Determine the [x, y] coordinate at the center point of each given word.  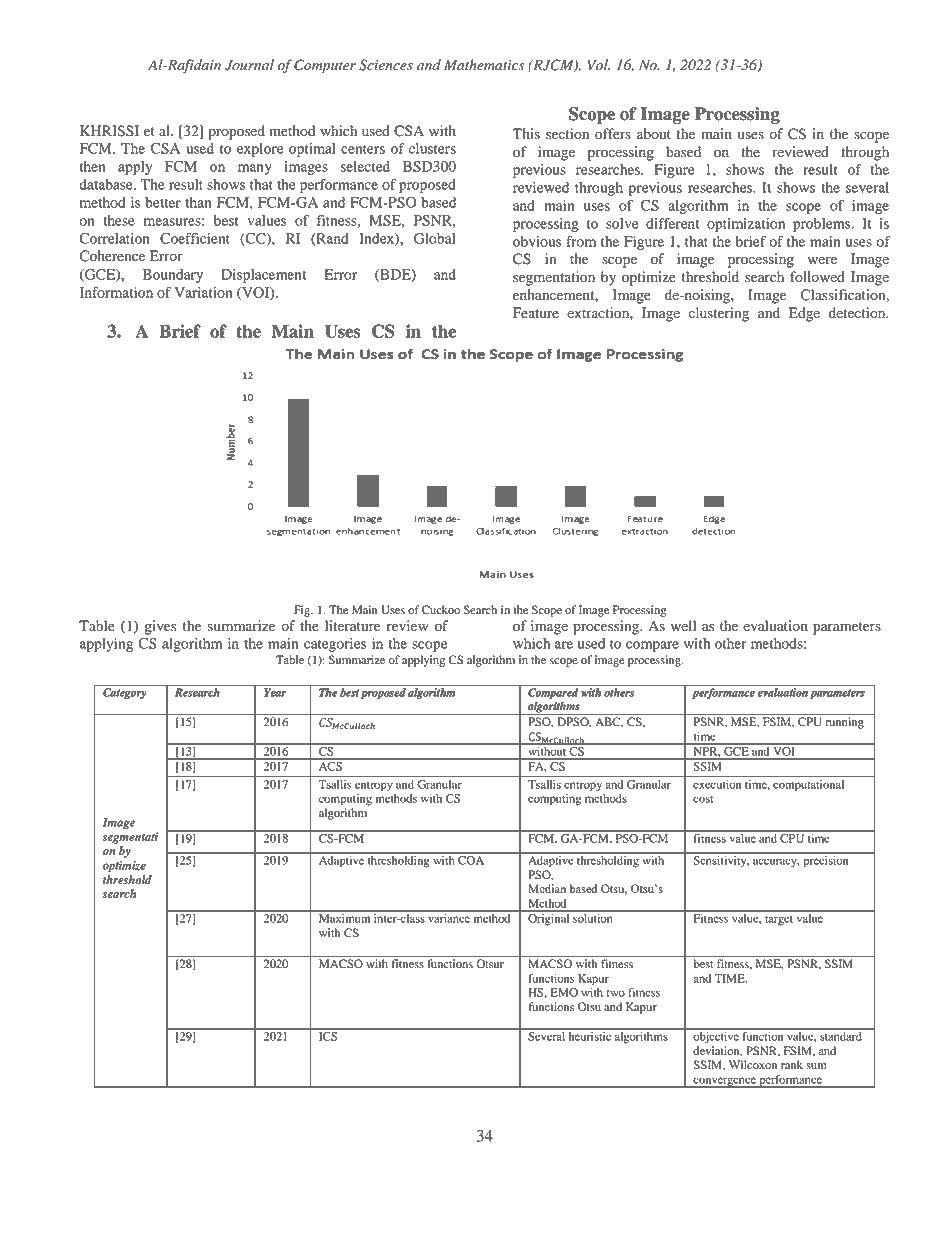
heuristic [590, 1035]
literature [352, 625]
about [654, 134]
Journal [249, 65]
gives [160, 627]
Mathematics [484, 65]
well [683, 626]
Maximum [344, 917]
